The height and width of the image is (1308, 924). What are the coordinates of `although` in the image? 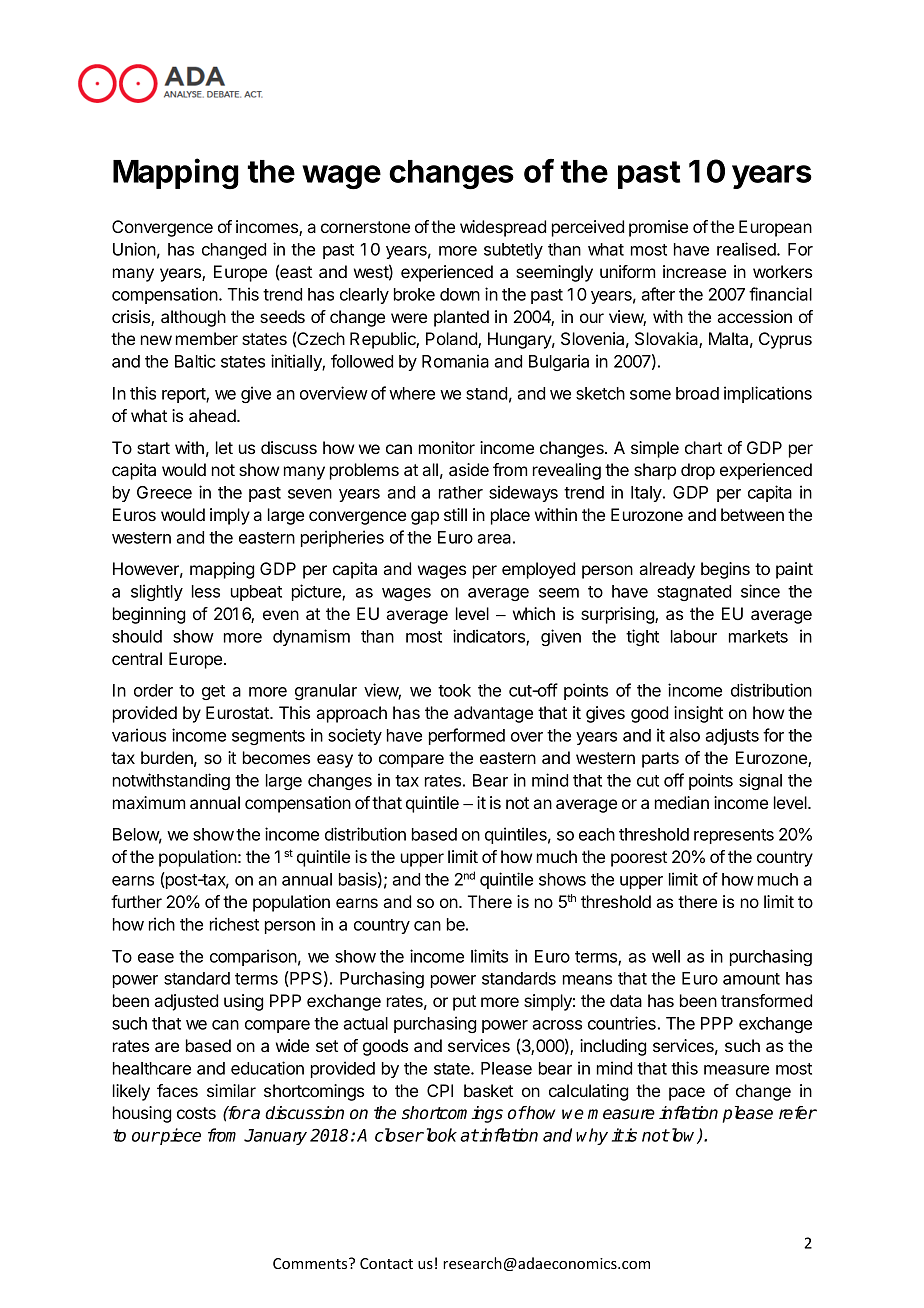 It's located at (193, 318).
